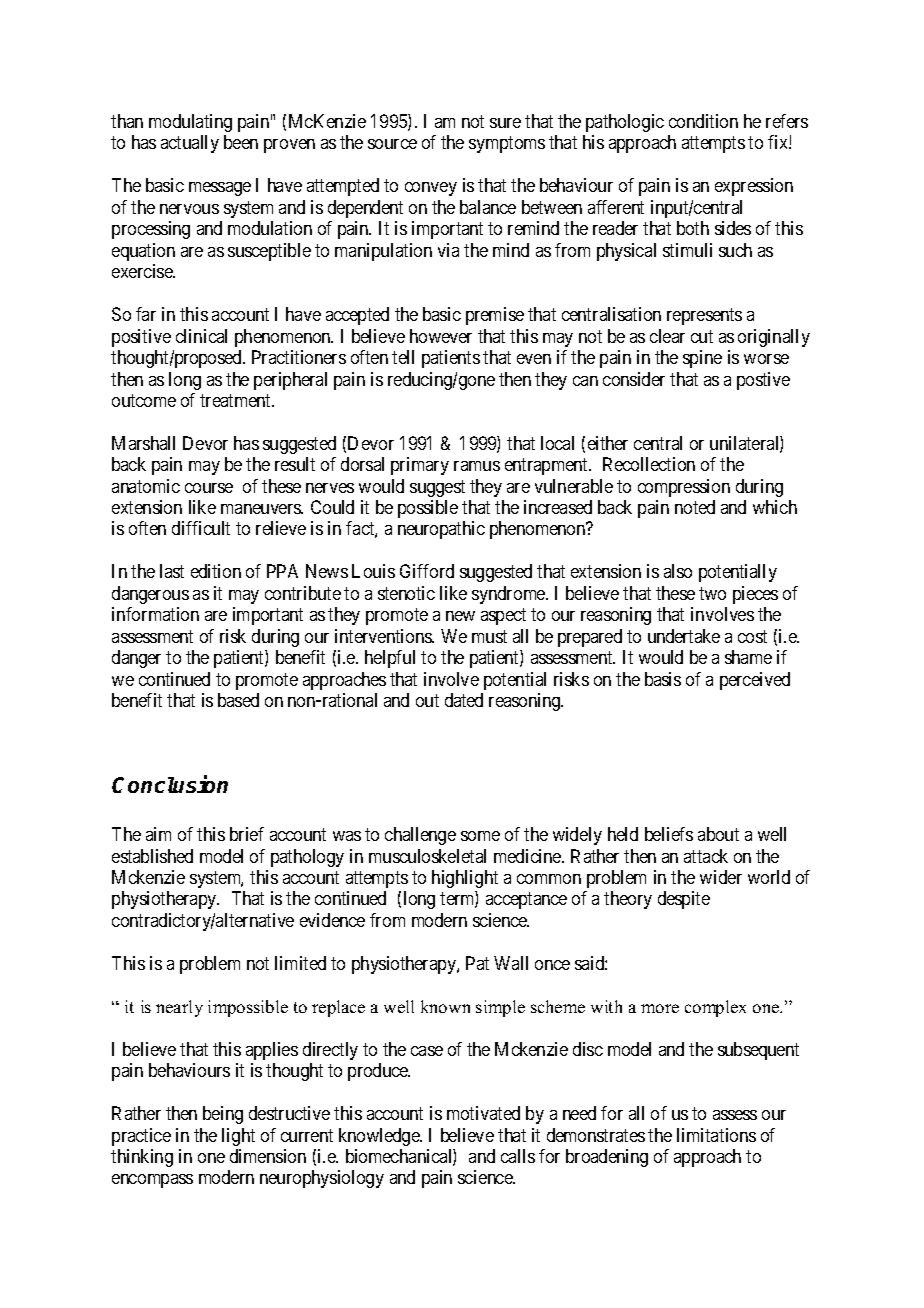  I want to click on information, so click(155, 614).
